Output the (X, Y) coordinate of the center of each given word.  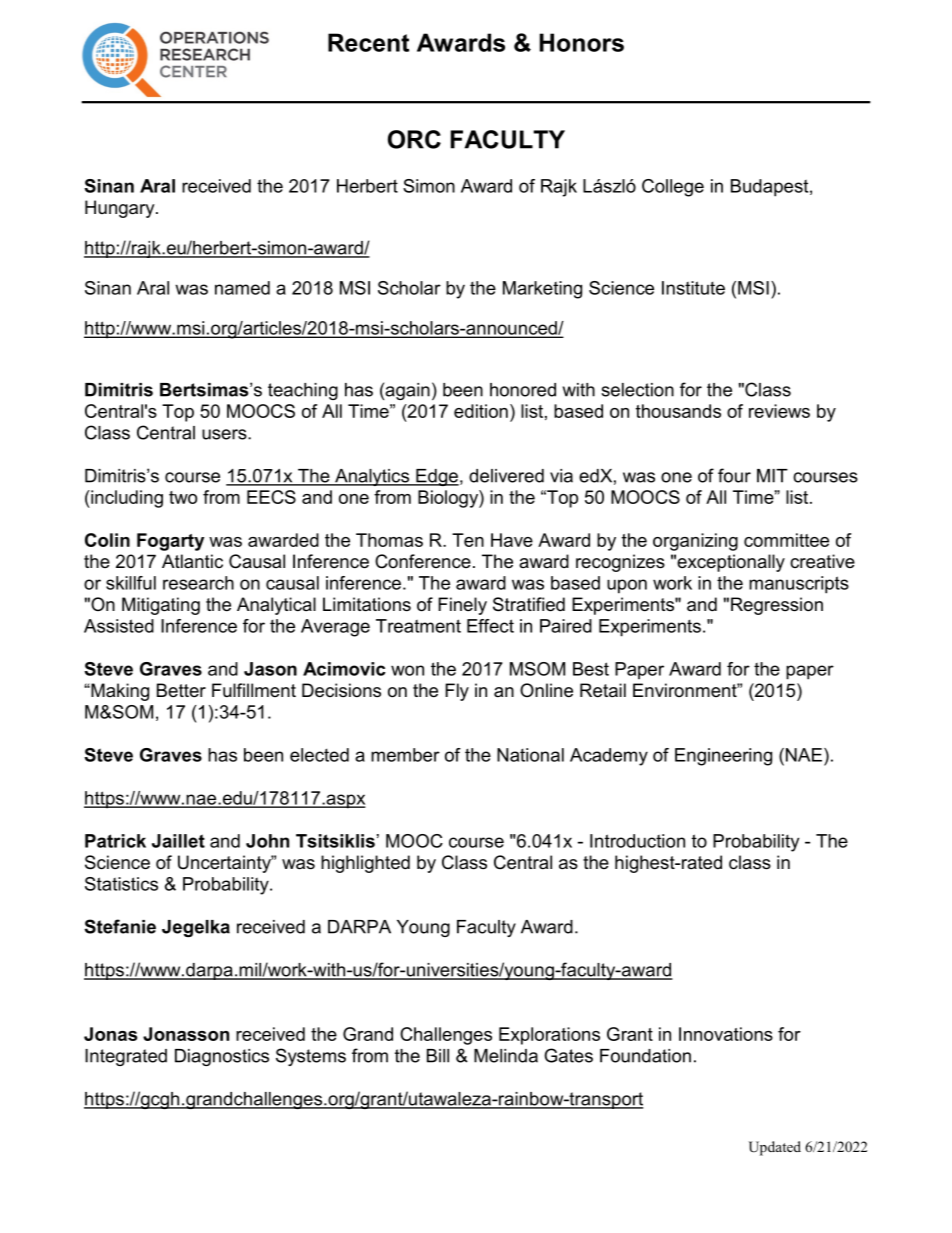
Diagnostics (222, 1057)
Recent (368, 42)
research (198, 583)
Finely (462, 606)
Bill (438, 1056)
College (673, 188)
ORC (414, 139)
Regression (777, 606)
